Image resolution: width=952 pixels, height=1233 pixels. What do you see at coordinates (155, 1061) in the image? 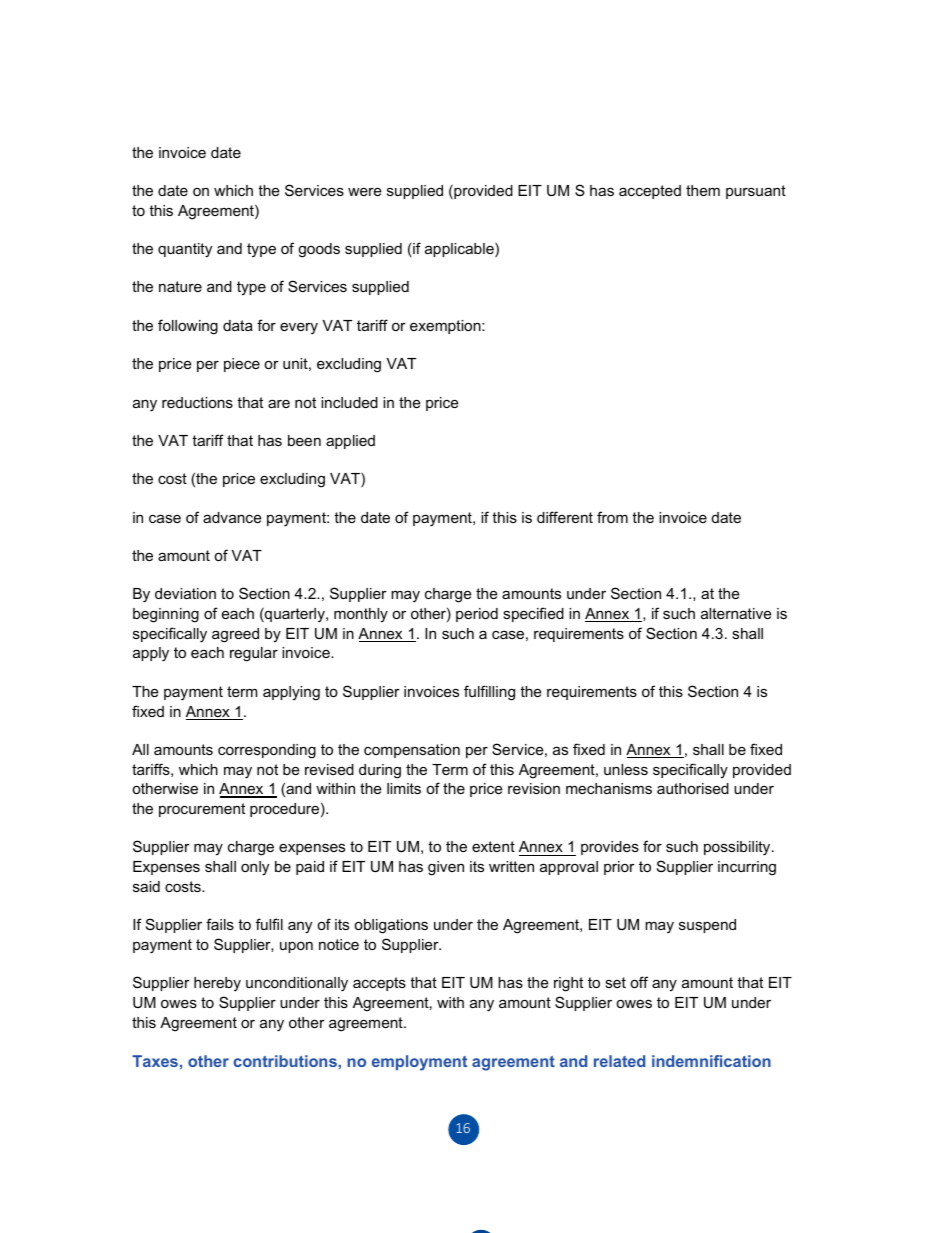
I see `Taxes` at bounding box center [155, 1061].
